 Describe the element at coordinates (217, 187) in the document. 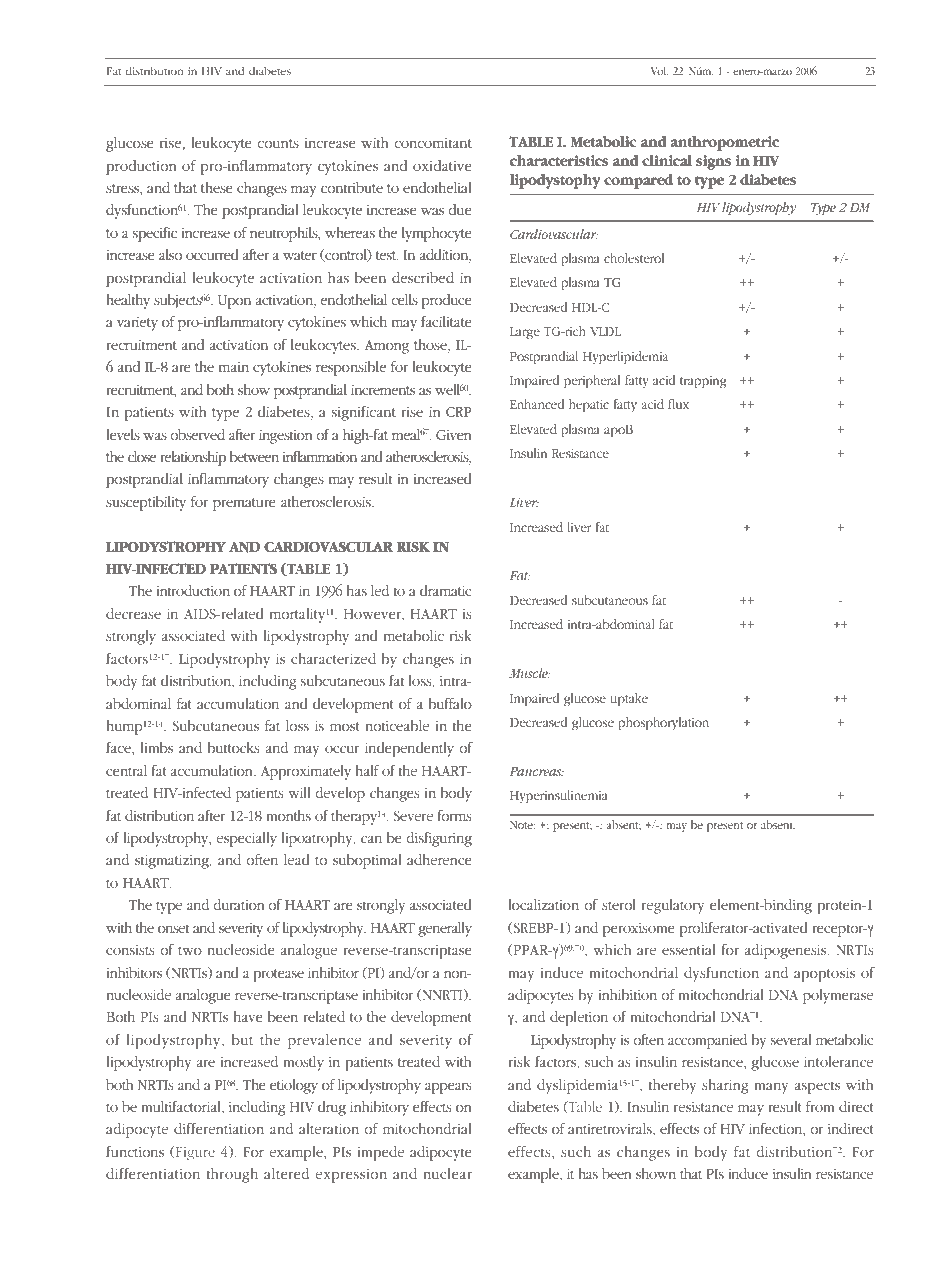

I see `these` at that location.
